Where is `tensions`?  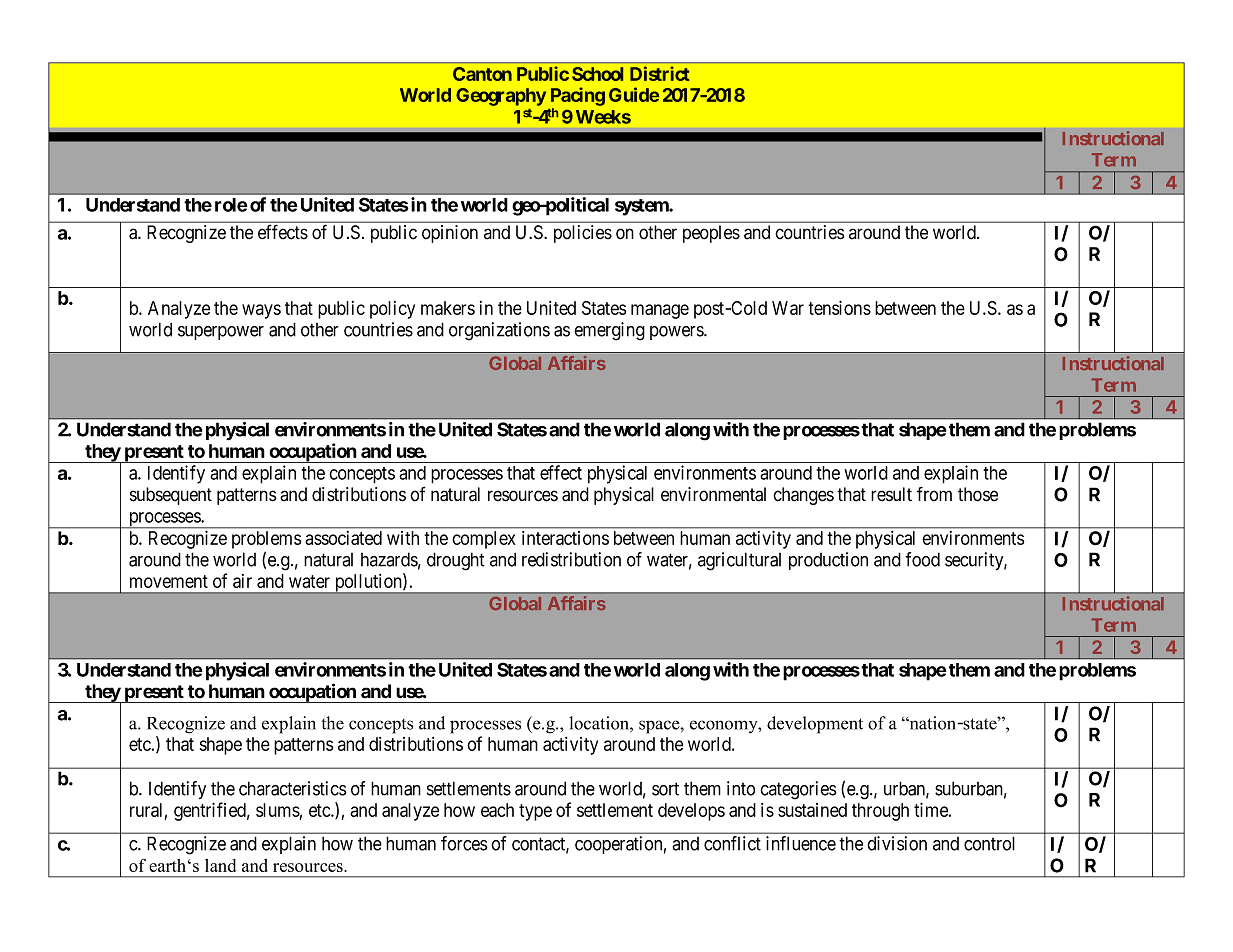 tensions is located at coordinates (839, 307).
